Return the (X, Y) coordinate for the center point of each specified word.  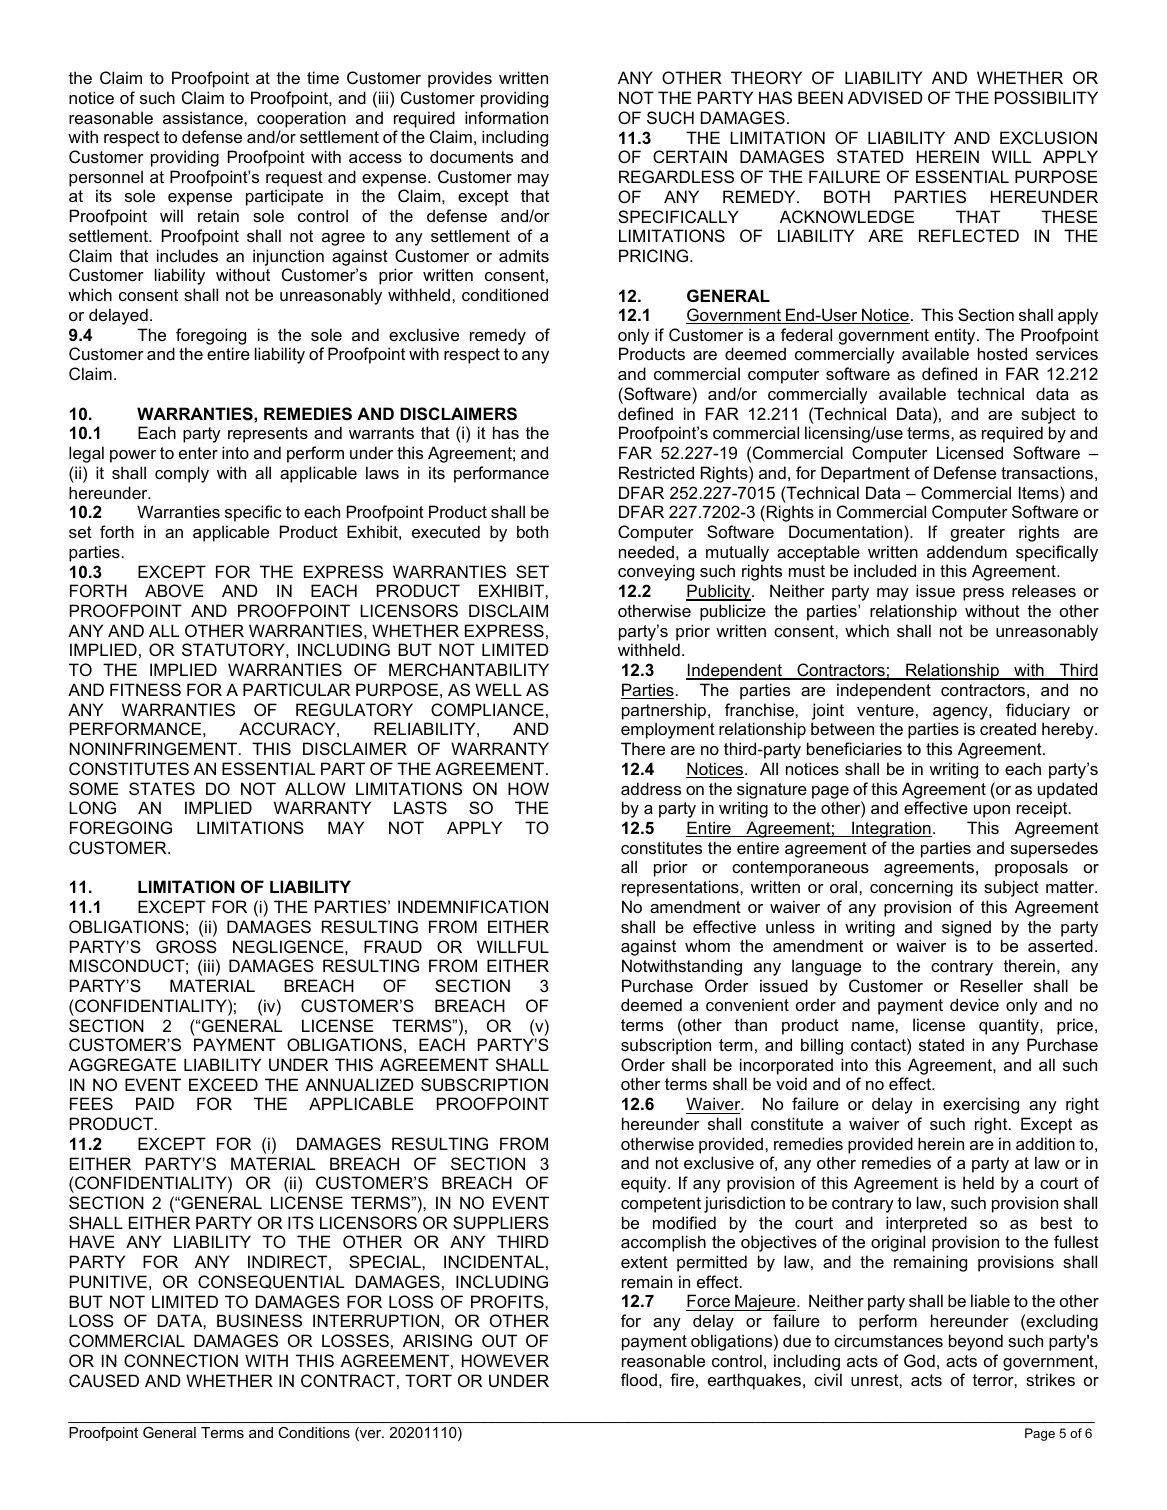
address (651, 788)
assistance (204, 117)
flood (639, 1379)
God (919, 1360)
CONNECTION (181, 1360)
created (1008, 728)
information (506, 117)
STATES (162, 788)
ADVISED (885, 97)
